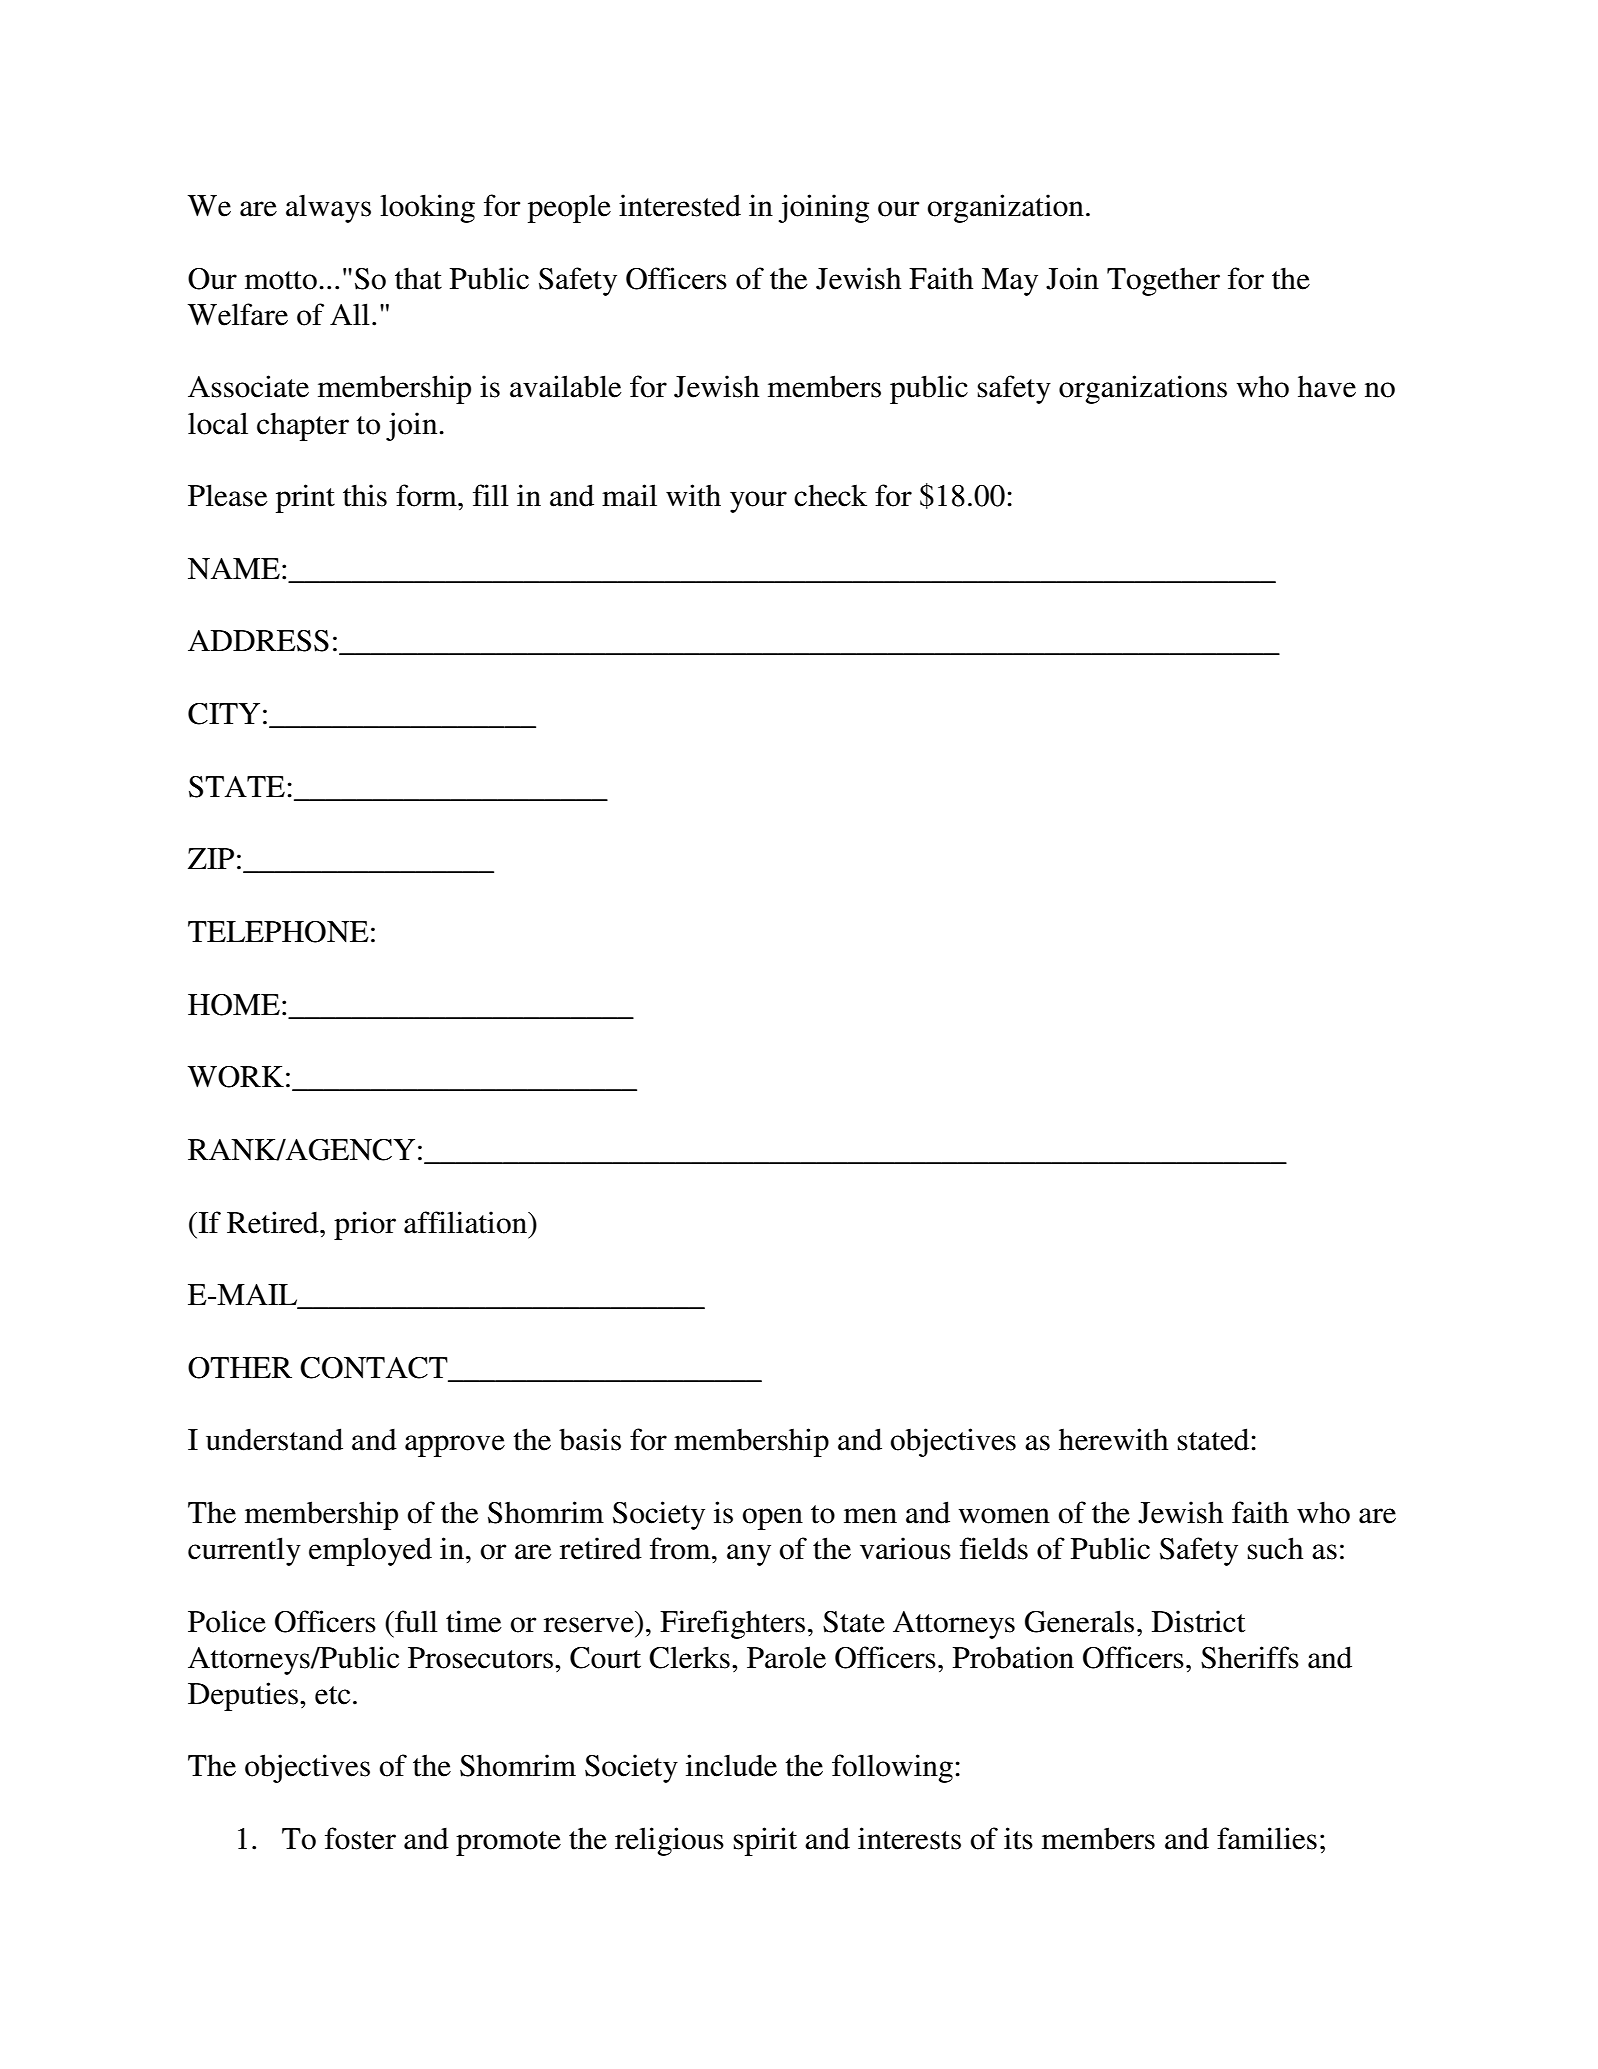  I want to click on TELEPHONE, so click(278, 932).
